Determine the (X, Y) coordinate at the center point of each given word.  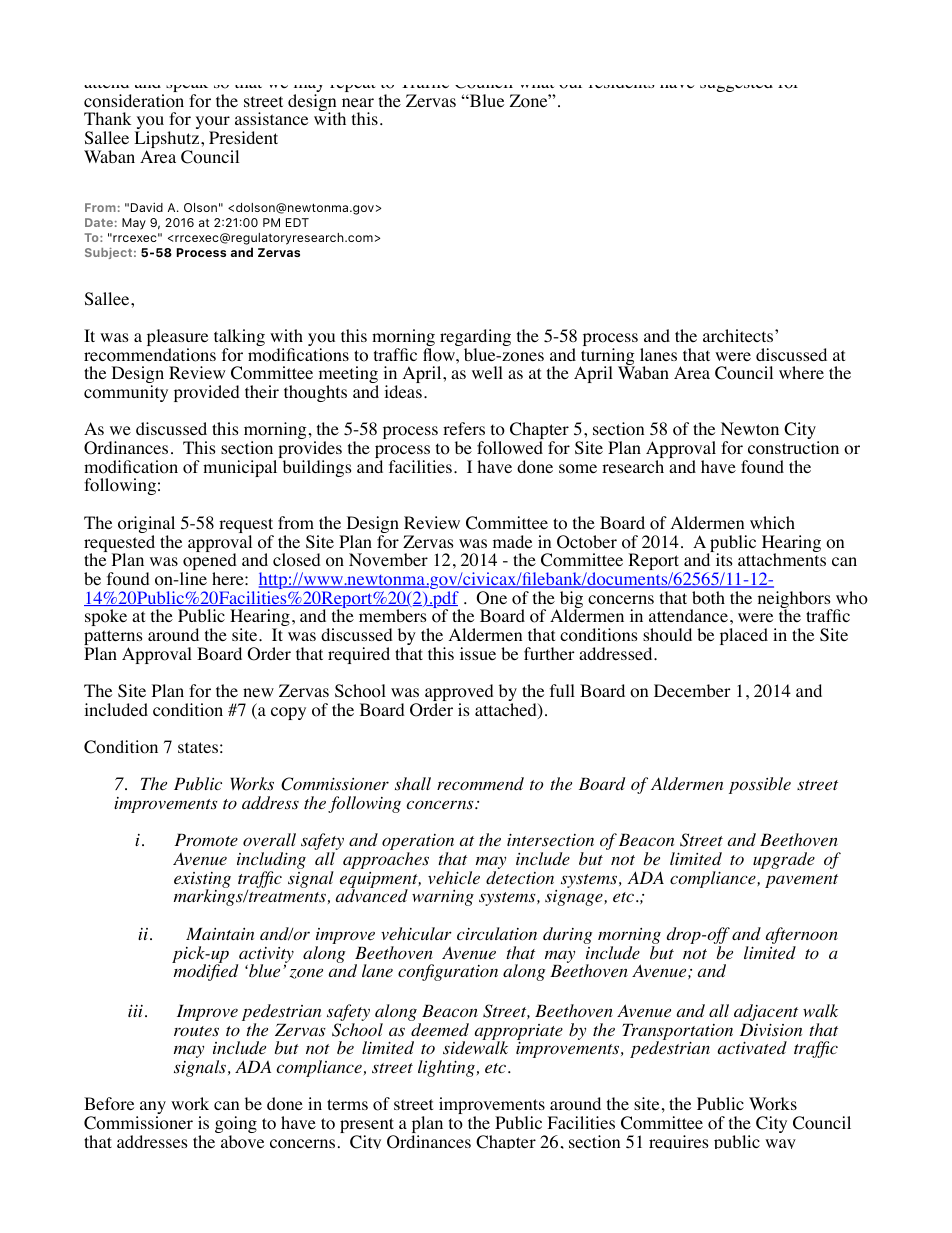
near (358, 102)
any (153, 1109)
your (213, 124)
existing (202, 881)
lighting (446, 1068)
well (487, 372)
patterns (113, 639)
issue (478, 653)
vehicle (454, 877)
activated (752, 1047)
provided (207, 393)
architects (739, 335)
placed (744, 636)
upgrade (784, 860)
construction (793, 448)
